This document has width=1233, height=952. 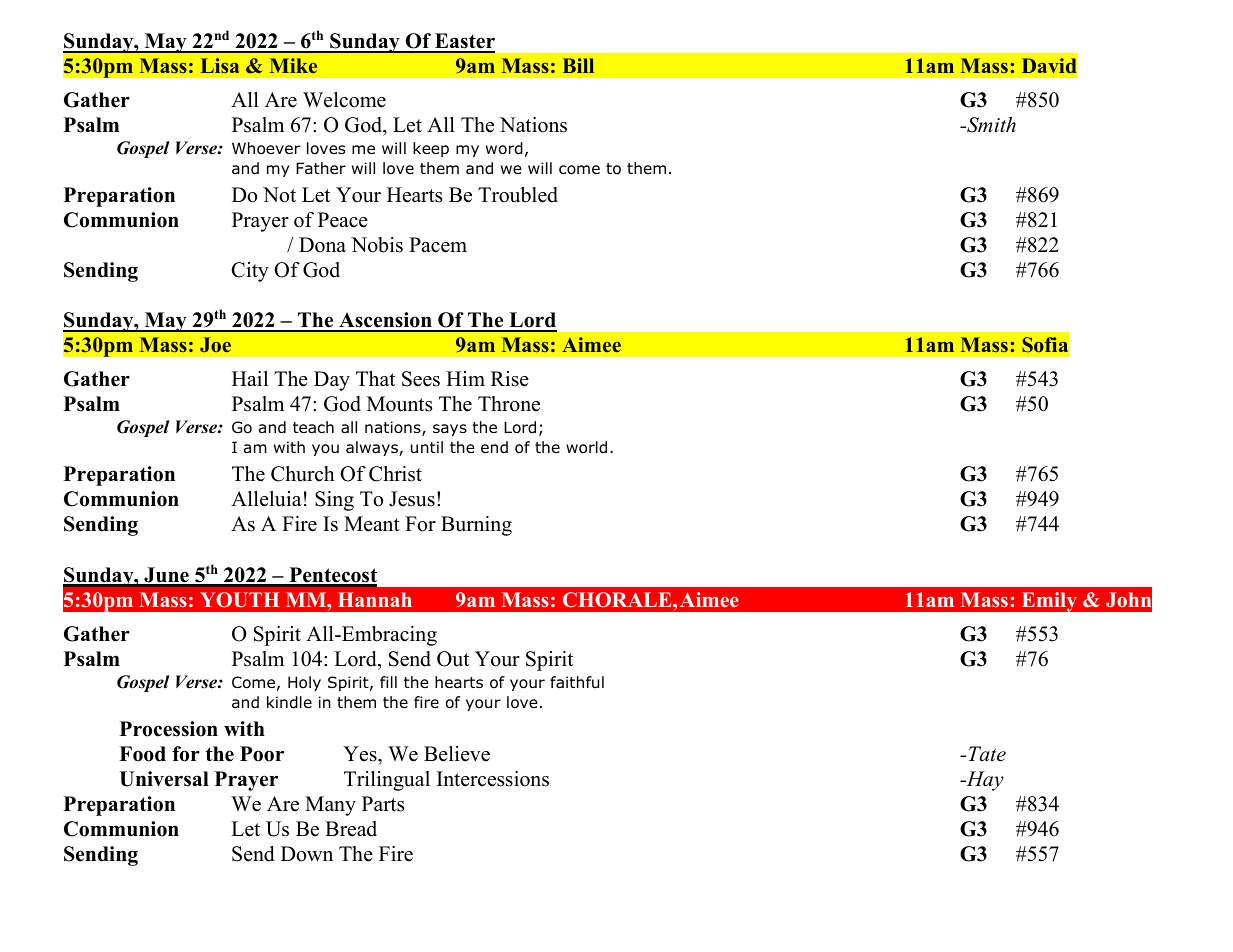 I want to click on City, so click(x=250, y=272).
